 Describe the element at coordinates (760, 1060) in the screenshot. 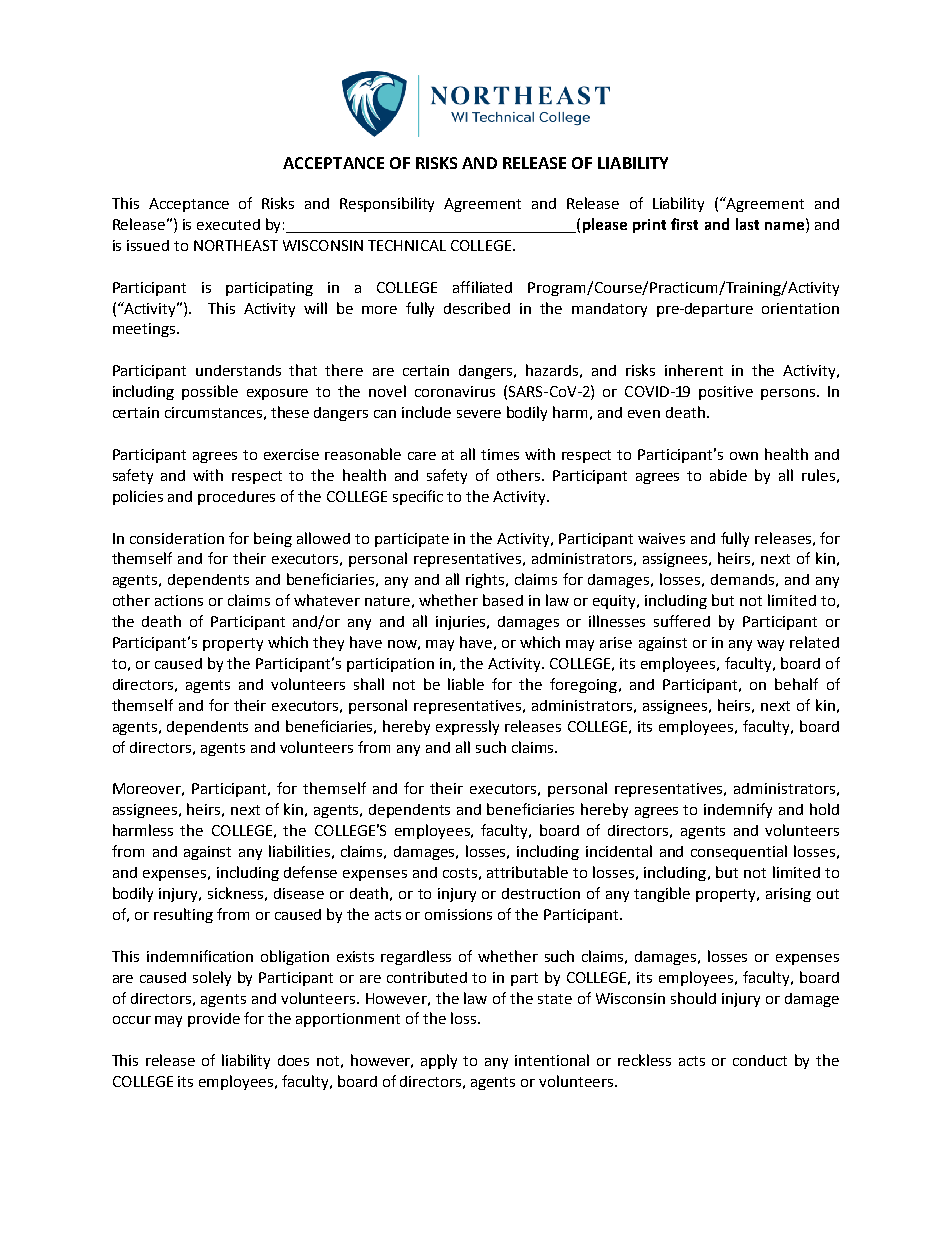

I see `conduct` at that location.
